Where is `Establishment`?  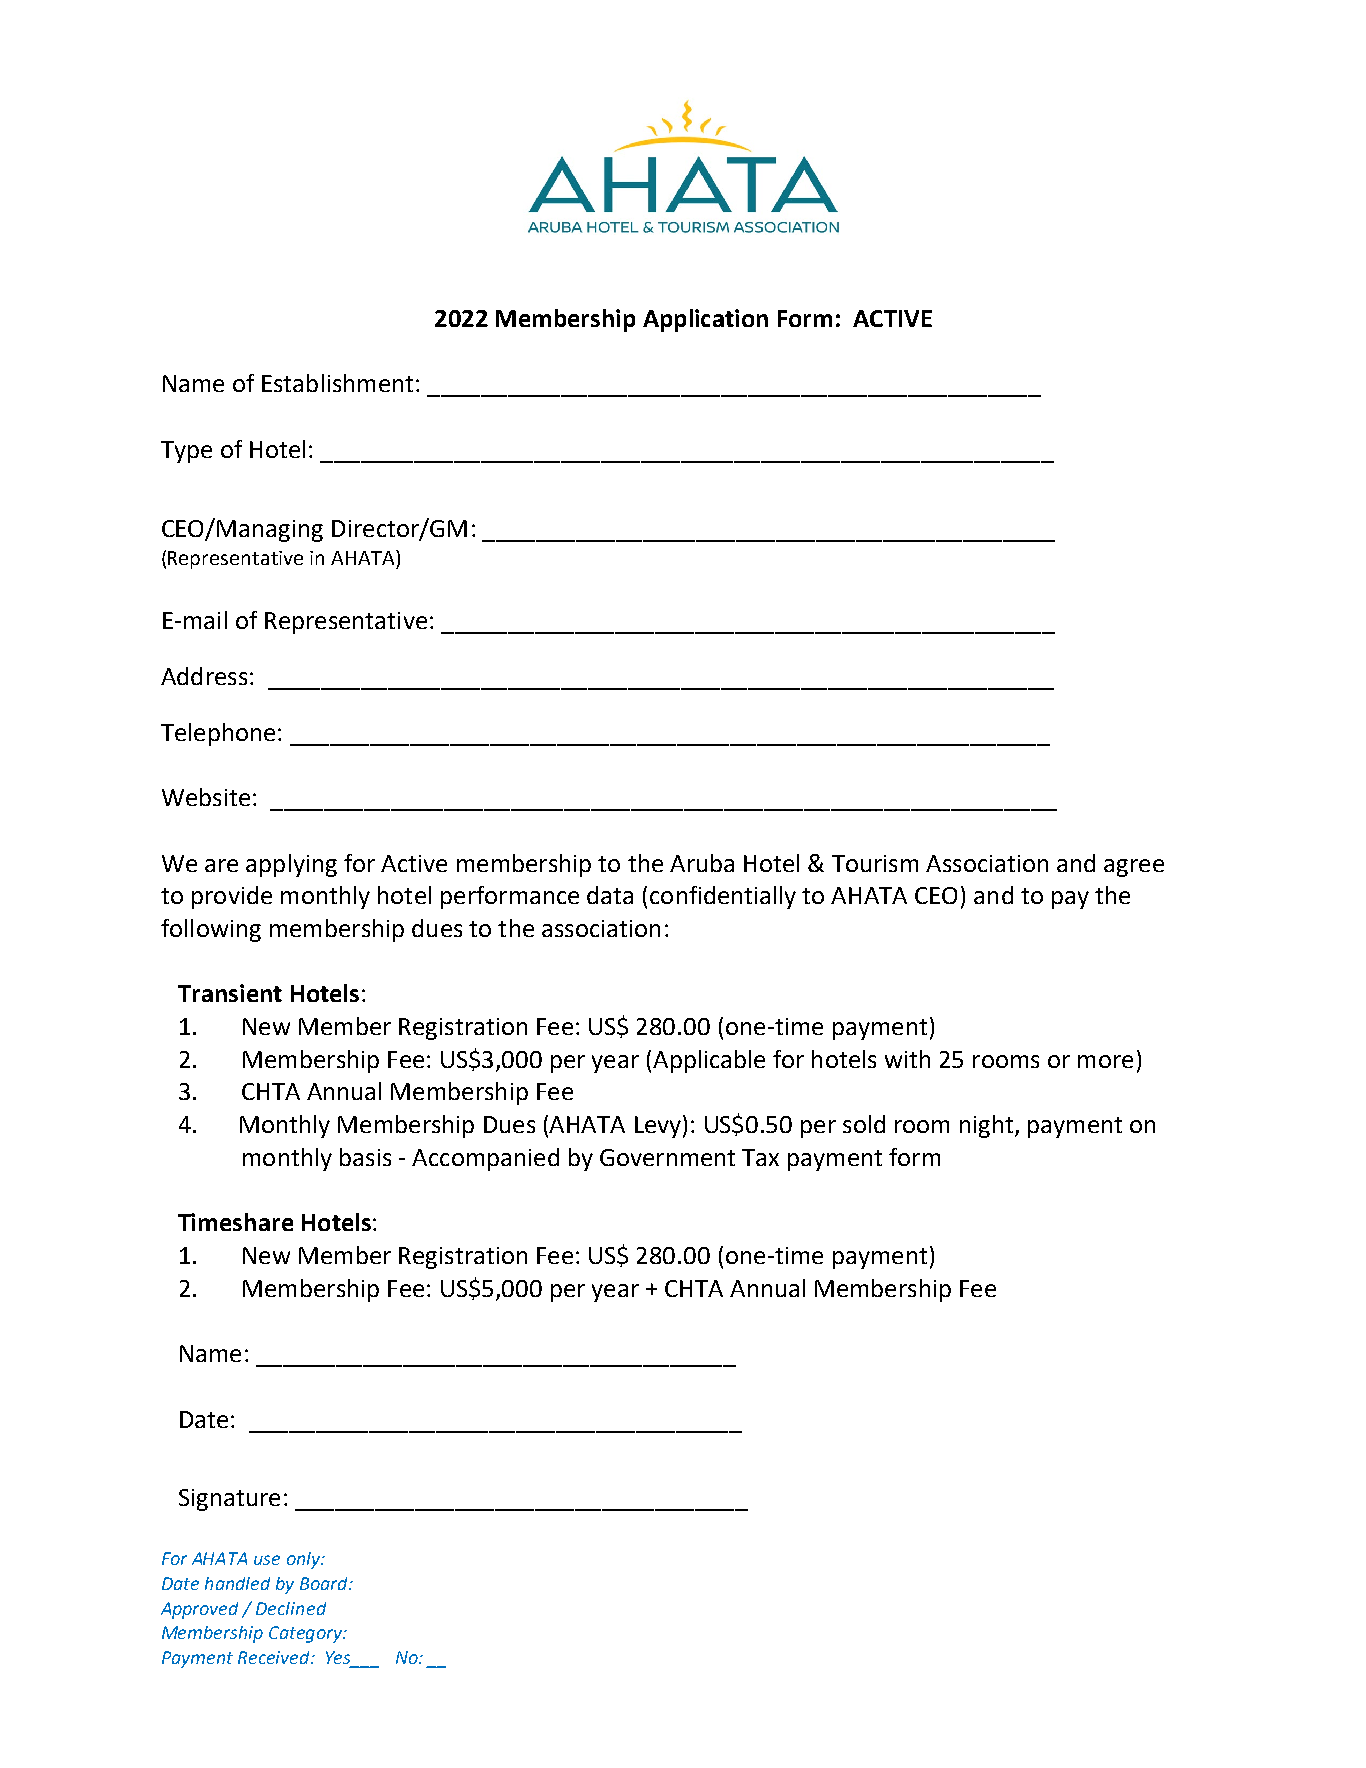
Establishment is located at coordinates (337, 383).
